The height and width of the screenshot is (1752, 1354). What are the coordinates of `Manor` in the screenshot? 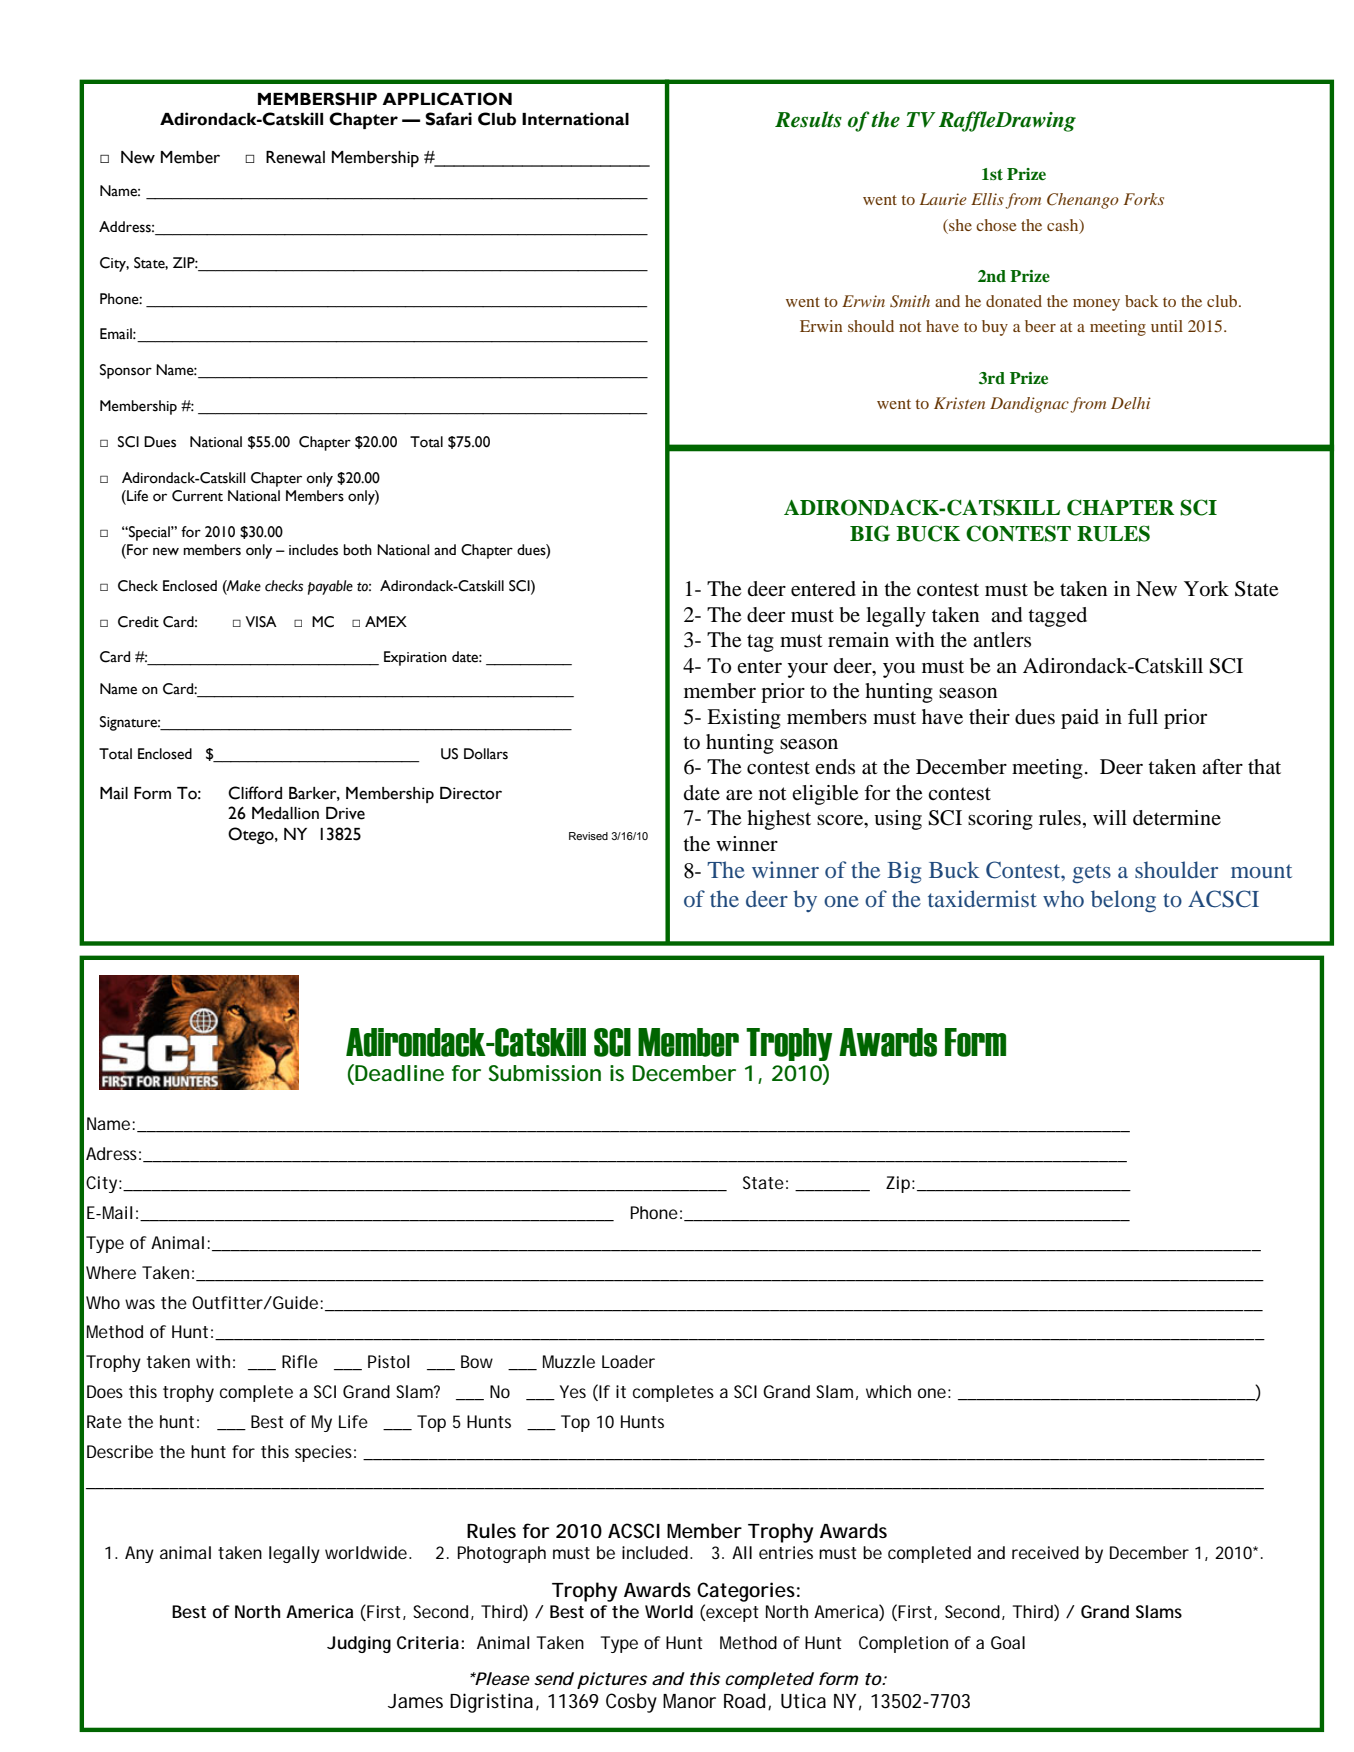 It's located at (689, 1701).
